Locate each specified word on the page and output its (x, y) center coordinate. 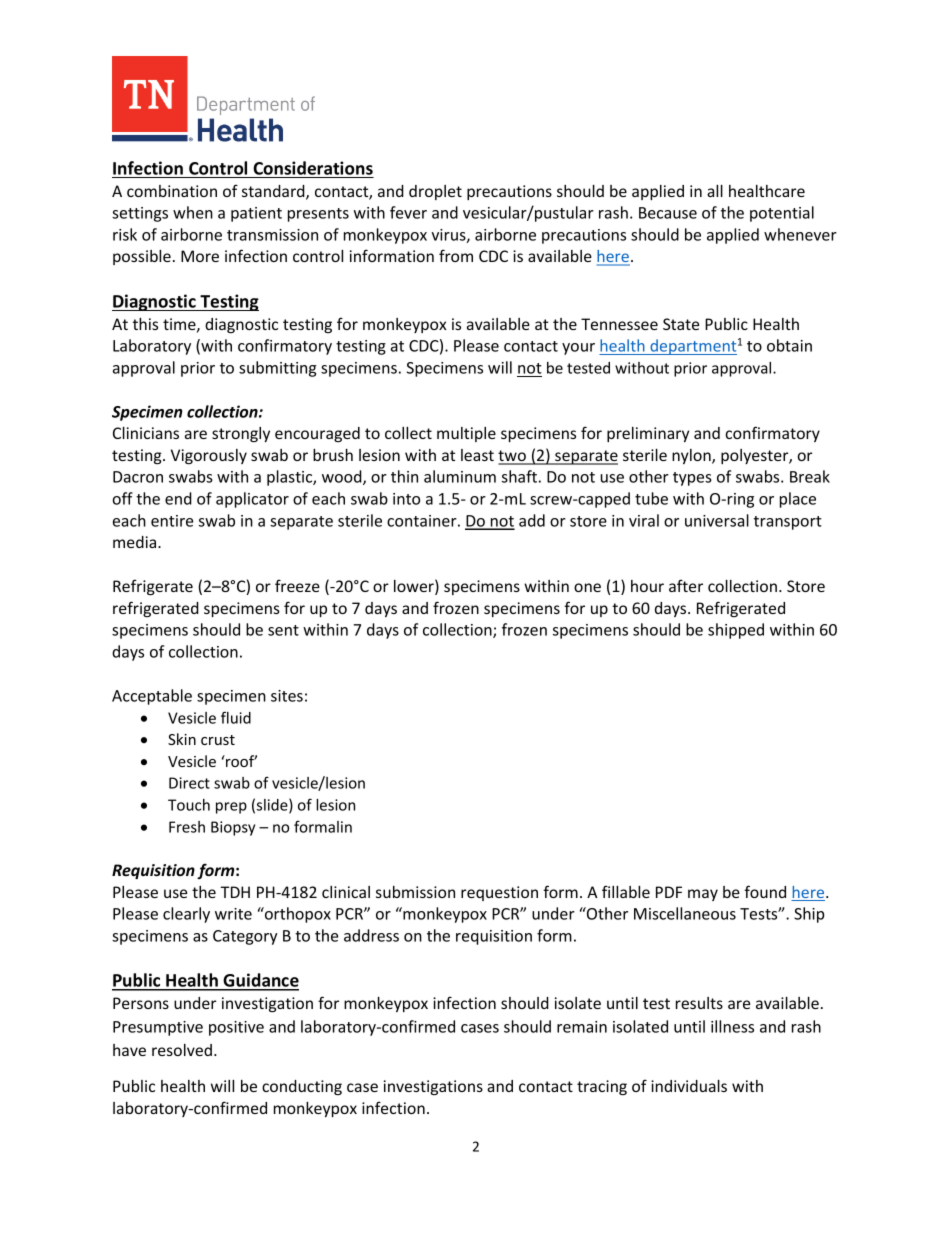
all (715, 191)
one (587, 587)
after (686, 585)
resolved (182, 1050)
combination (172, 191)
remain (582, 1027)
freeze (297, 585)
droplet (435, 192)
